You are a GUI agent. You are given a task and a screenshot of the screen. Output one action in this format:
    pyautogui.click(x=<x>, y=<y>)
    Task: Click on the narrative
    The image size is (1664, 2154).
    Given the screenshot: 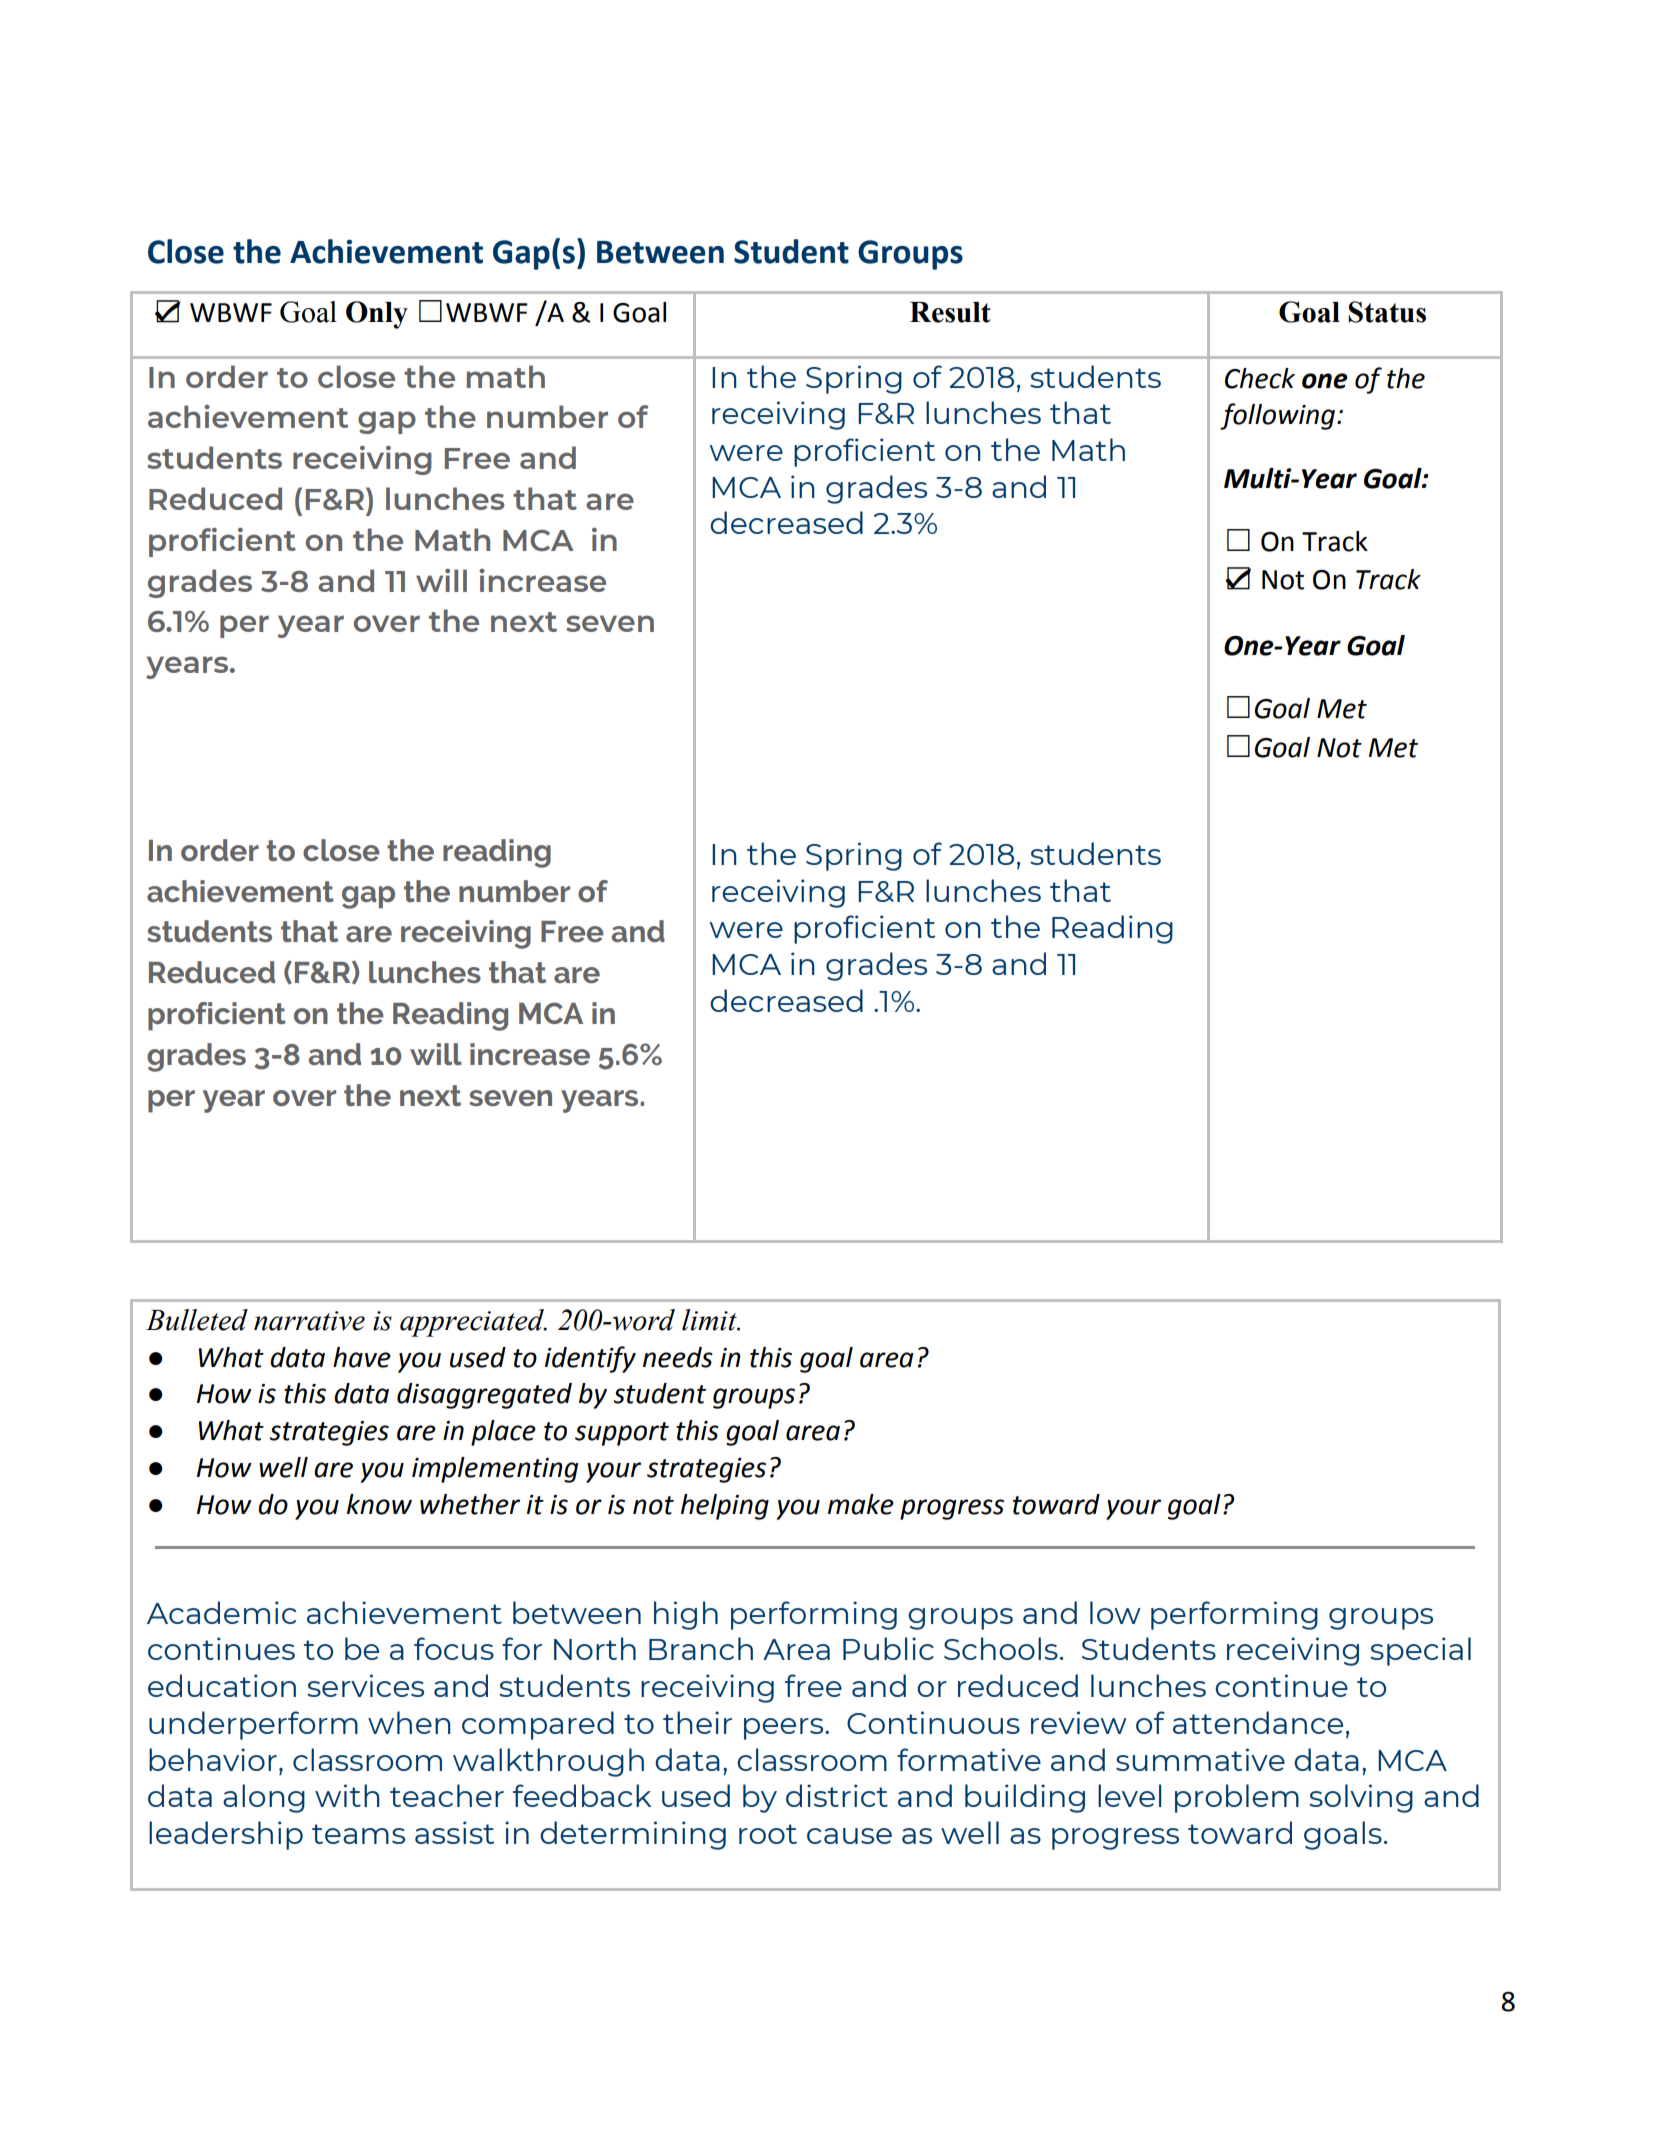 What is the action you would take?
    pyautogui.click(x=309, y=1321)
